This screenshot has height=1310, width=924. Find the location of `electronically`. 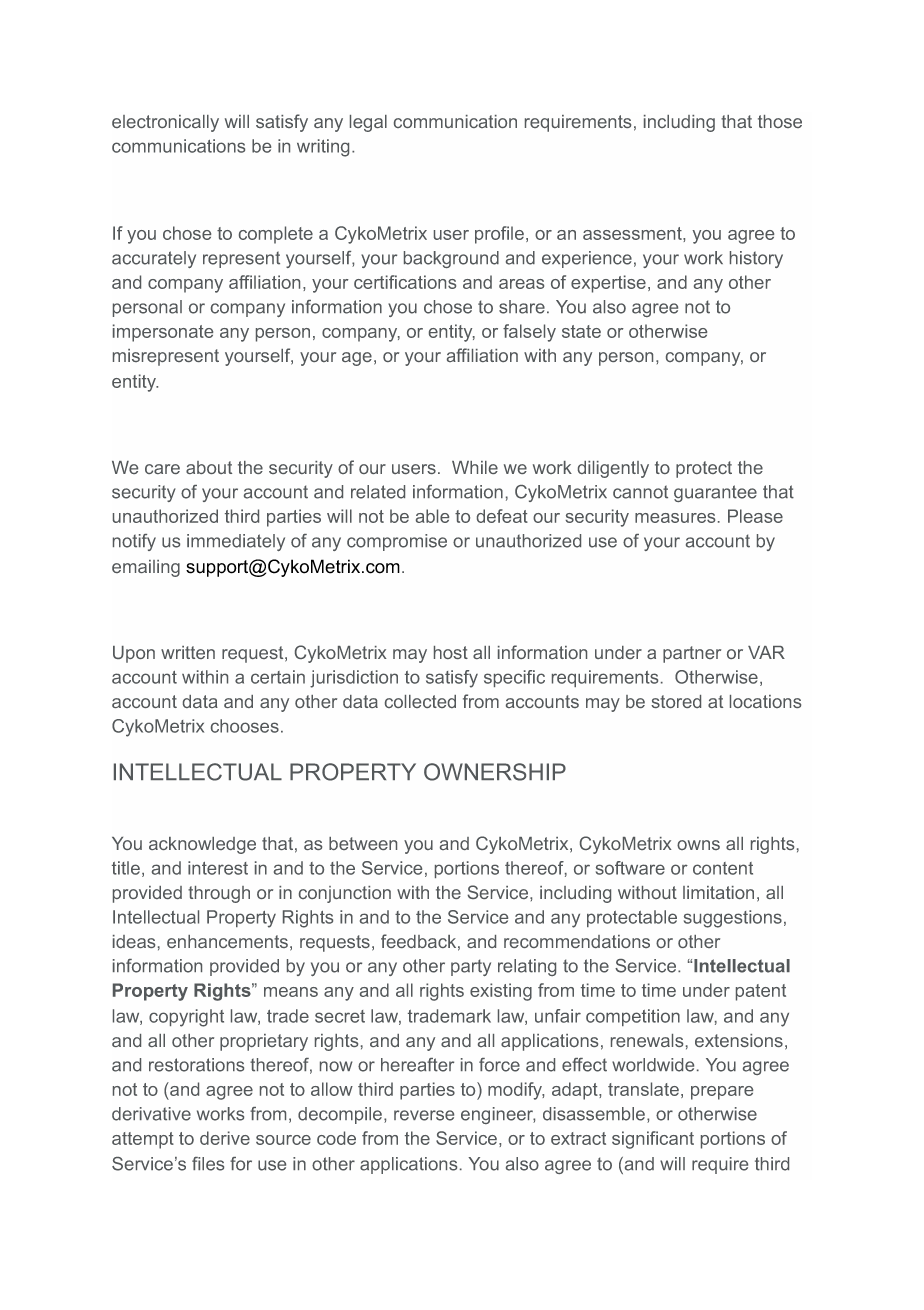

electronically is located at coordinates (165, 123).
